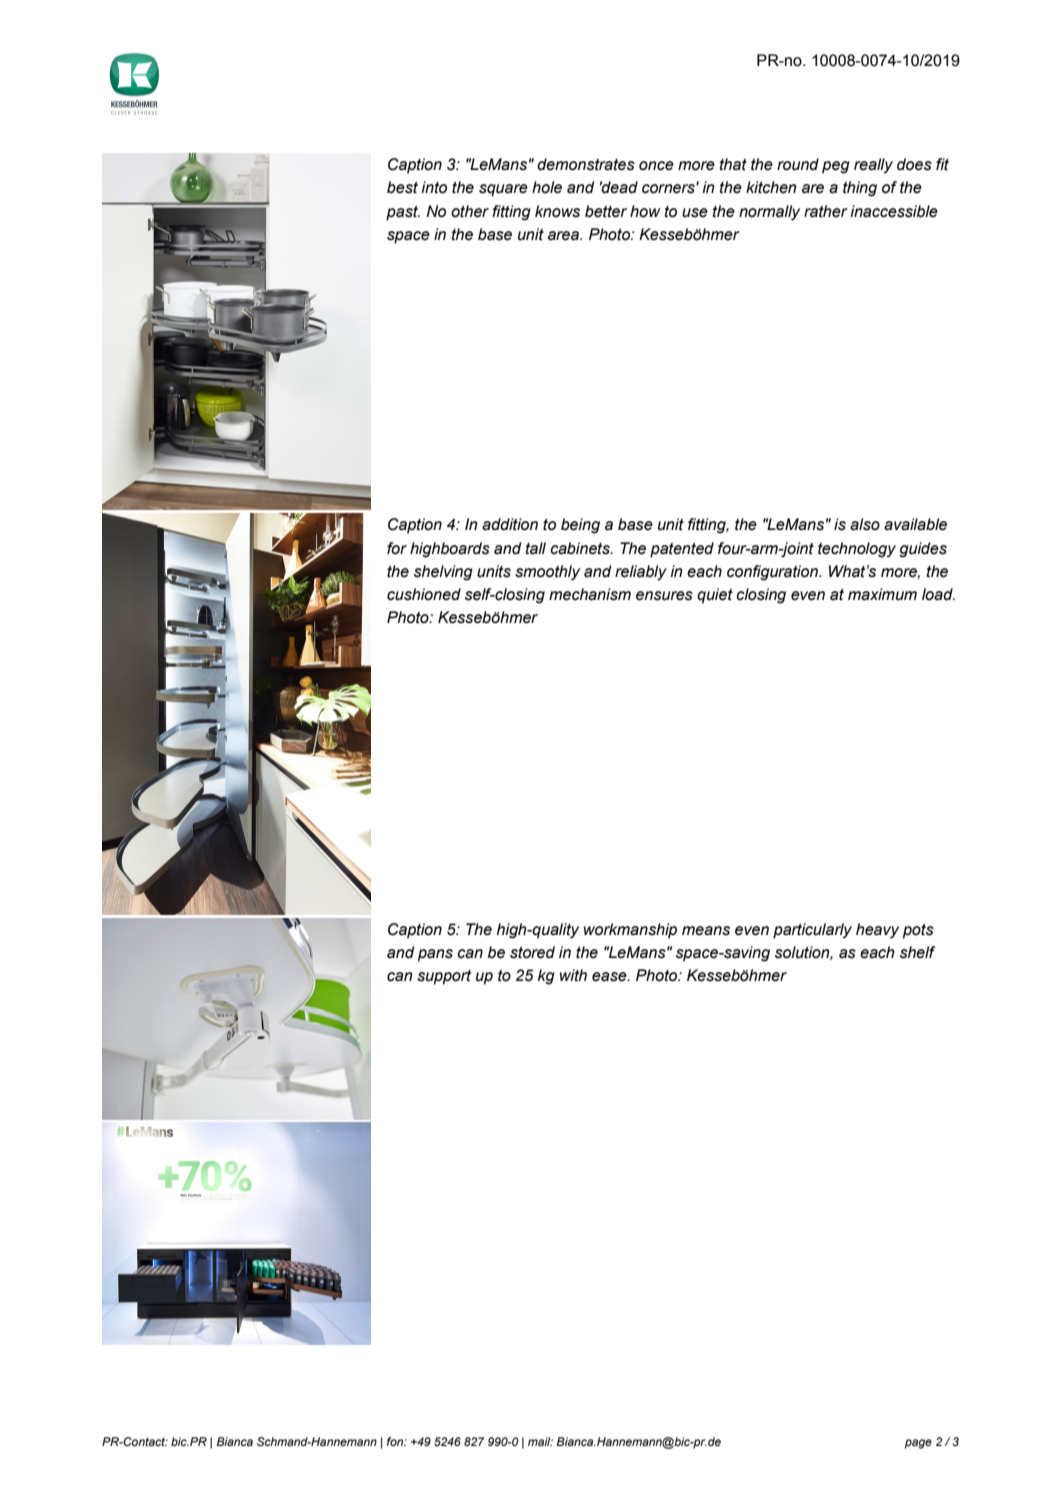  Describe the element at coordinates (918, 1444) in the document. I see `page` at that location.
